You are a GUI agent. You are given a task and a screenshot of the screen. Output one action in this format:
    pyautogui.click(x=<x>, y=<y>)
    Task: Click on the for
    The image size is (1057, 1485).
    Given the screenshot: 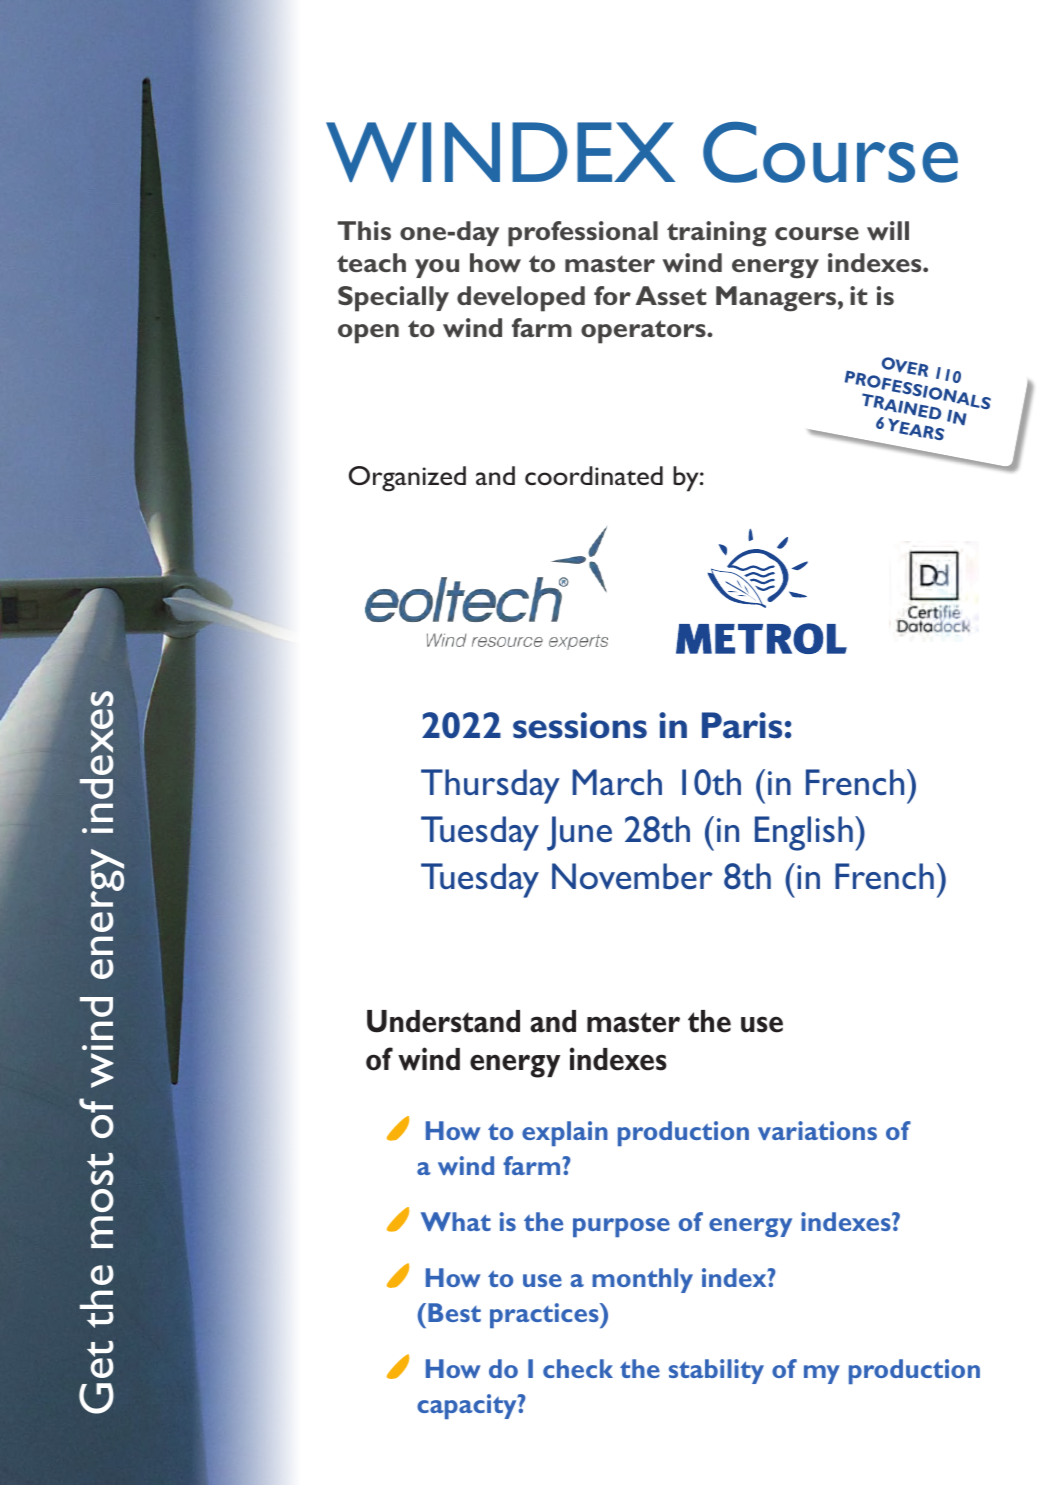 What is the action you would take?
    pyautogui.click(x=612, y=295)
